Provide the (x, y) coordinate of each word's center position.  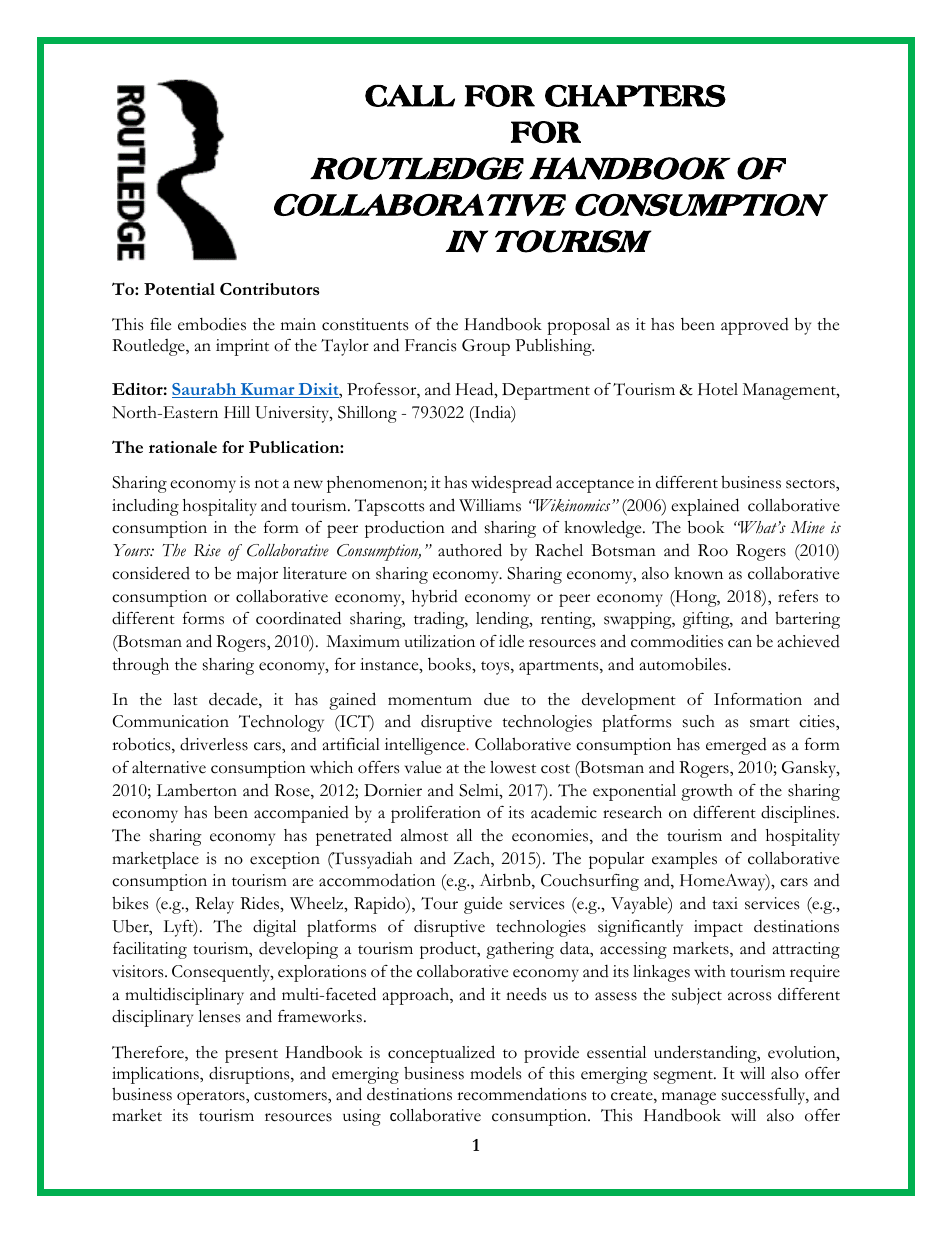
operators (212, 1098)
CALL (410, 95)
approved (755, 326)
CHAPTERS (635, 95)
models (495, 1073)
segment (684, 1077)
